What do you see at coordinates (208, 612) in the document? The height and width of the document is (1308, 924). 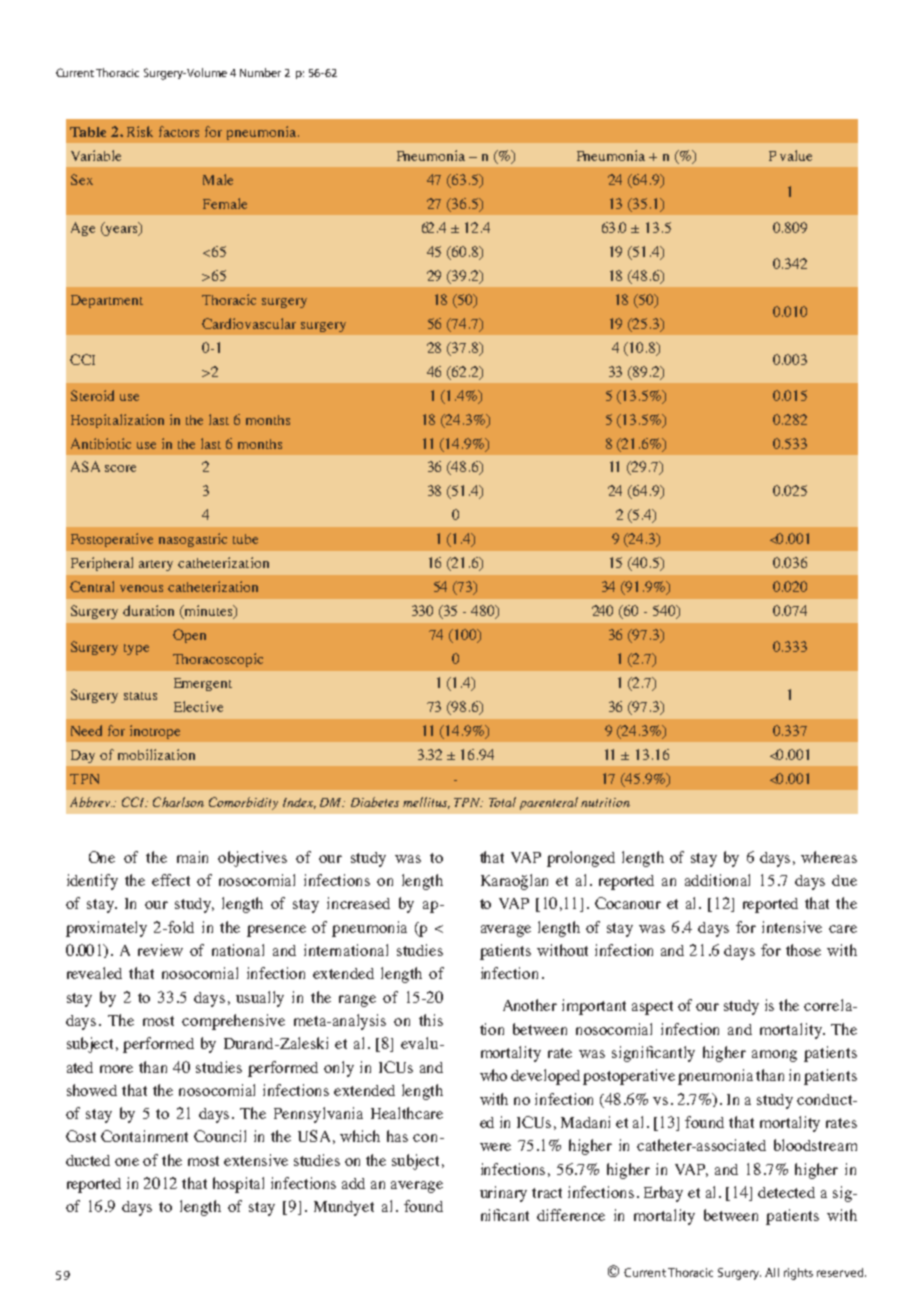 I see `minutes` at bounding box center [208, 612].
